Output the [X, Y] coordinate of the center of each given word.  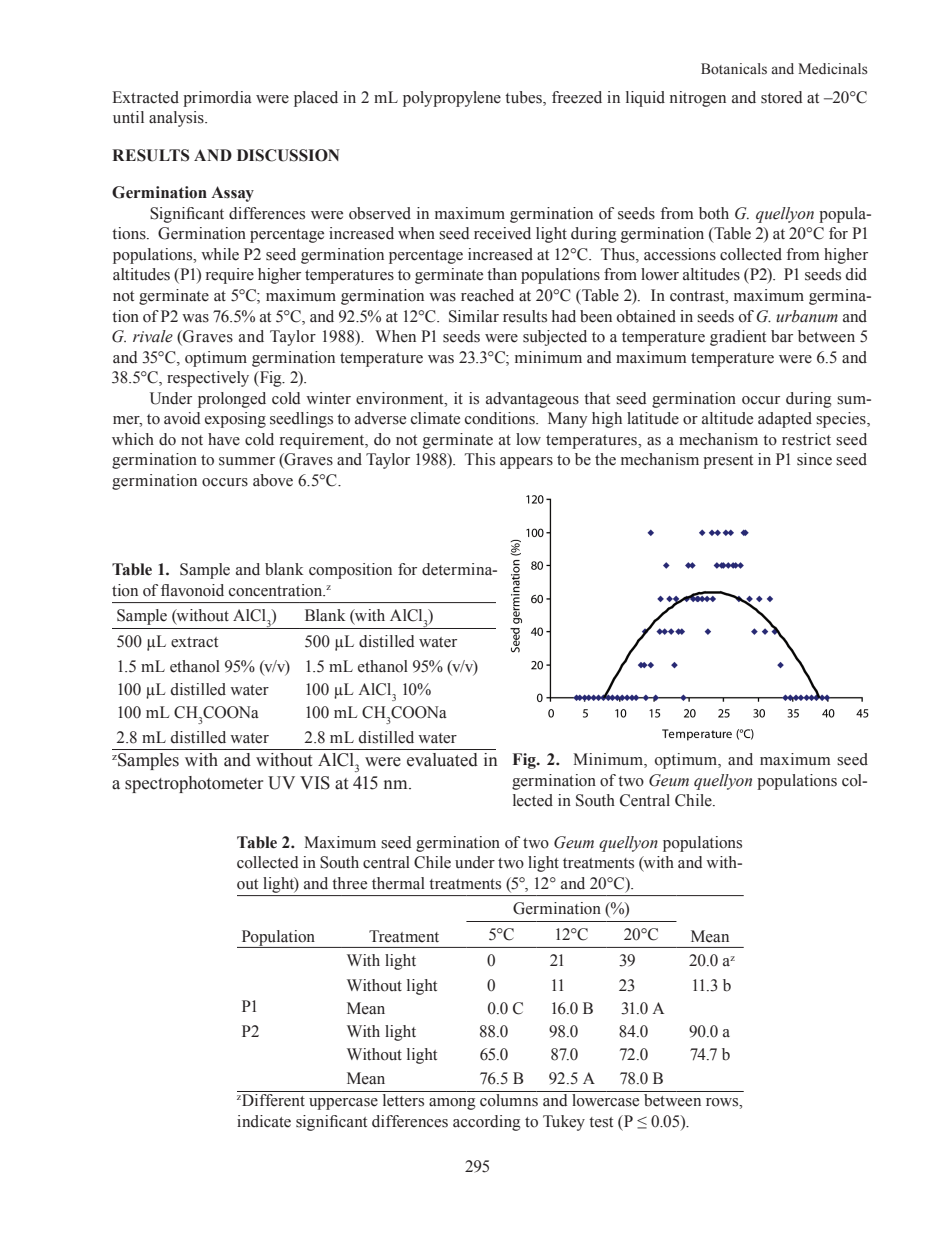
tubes [524, 98]
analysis [177, 119]
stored [782, 97]
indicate [264, 1121]
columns [509, 1100]
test [601, 1122]
